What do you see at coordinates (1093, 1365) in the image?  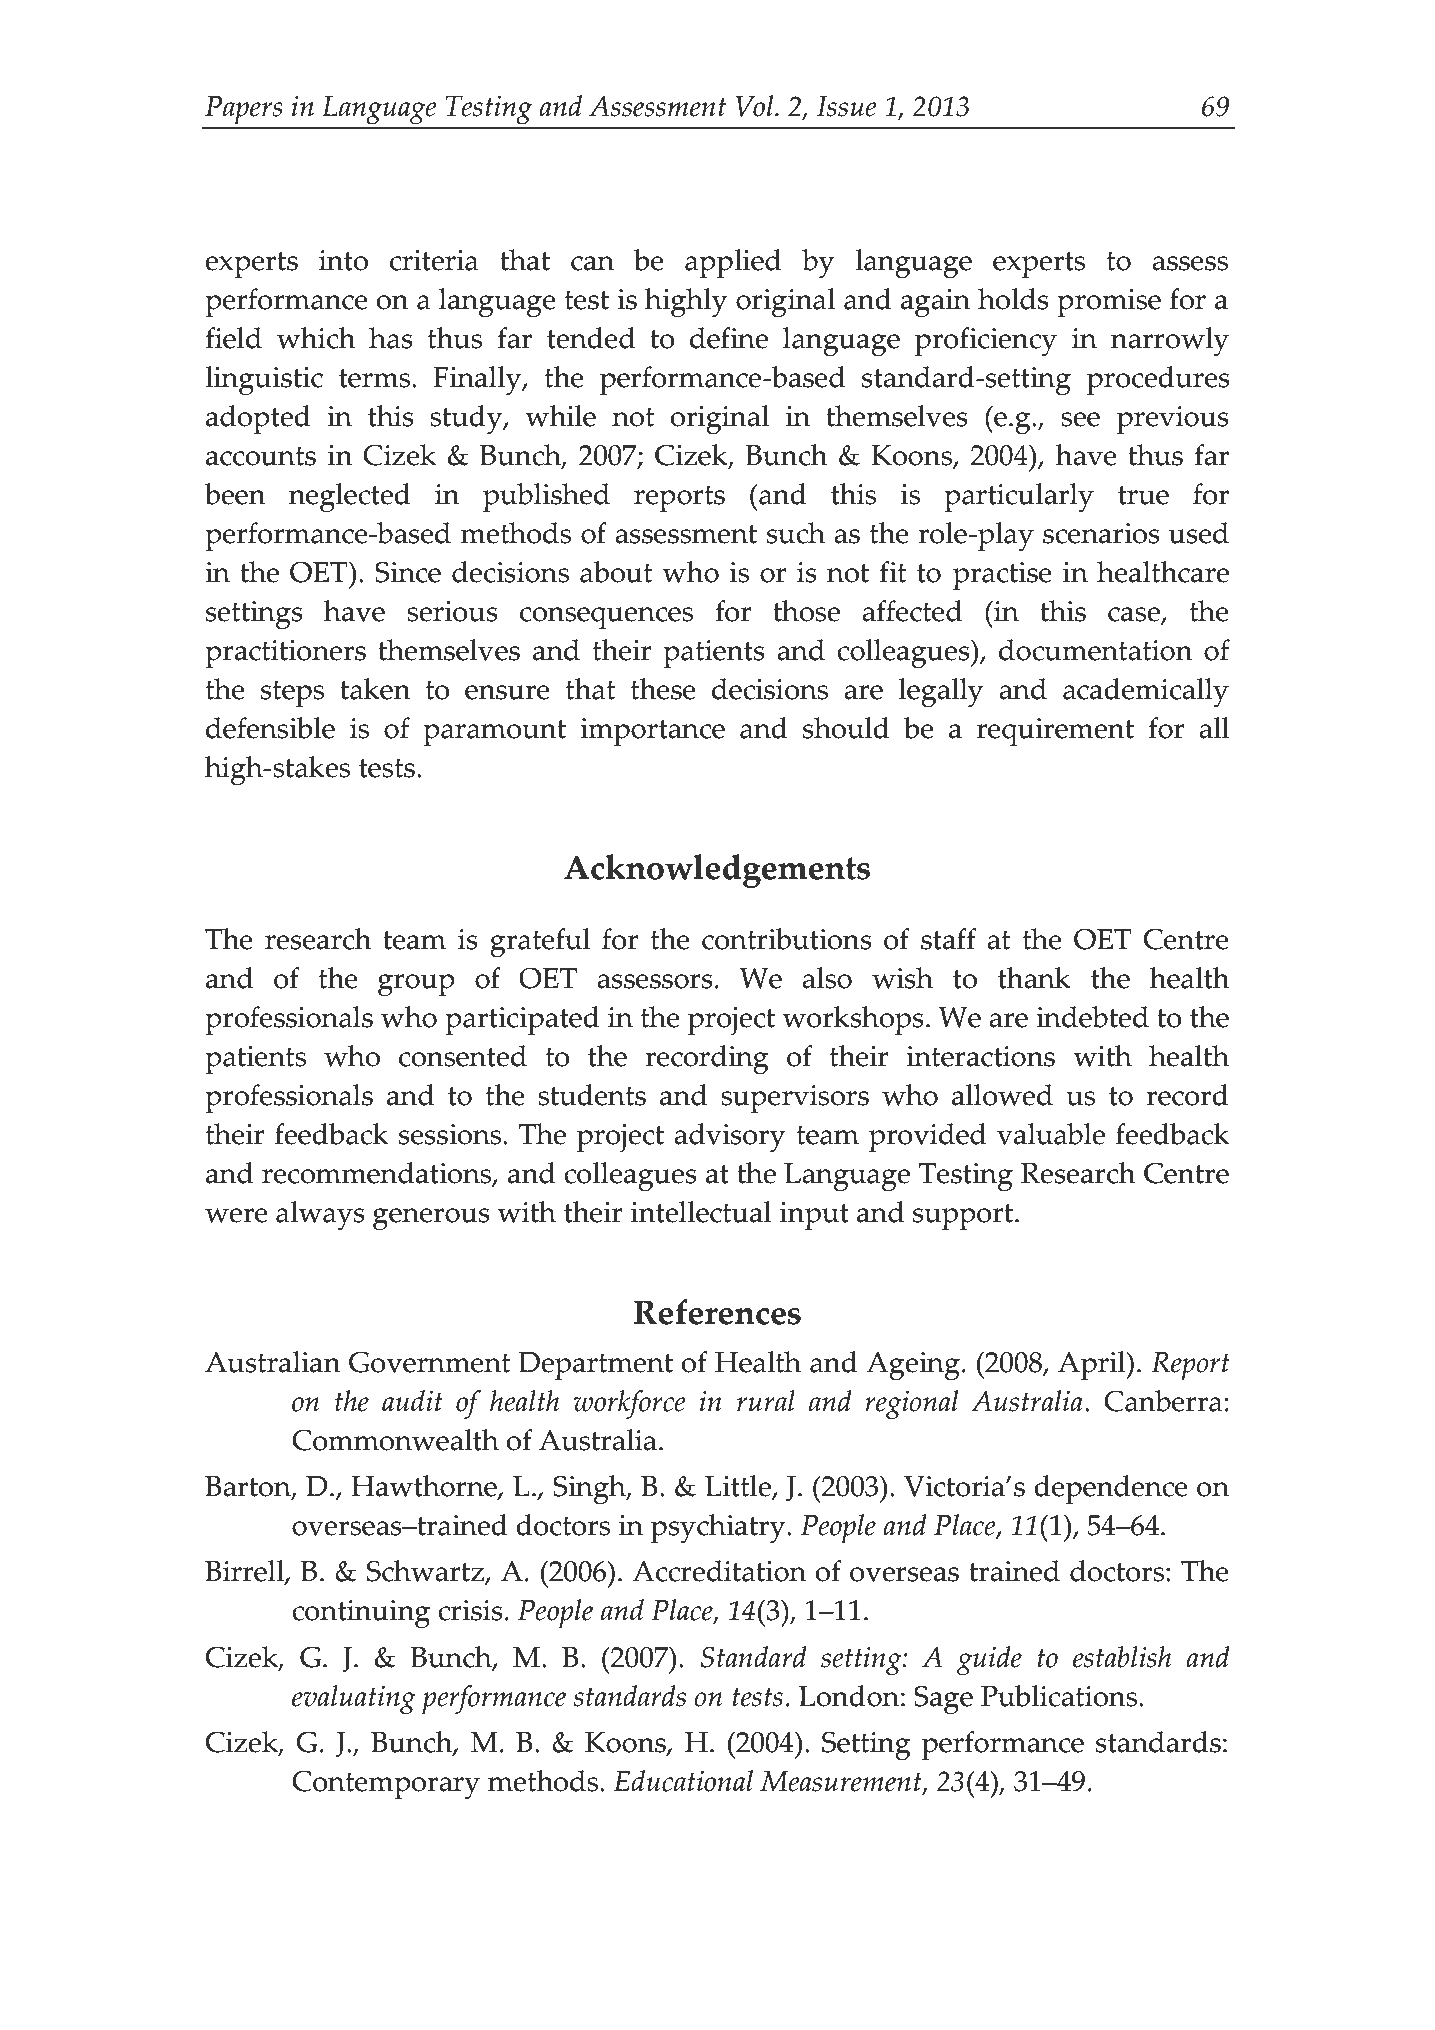 I see `April` at bounding box center [1093, 1365].
